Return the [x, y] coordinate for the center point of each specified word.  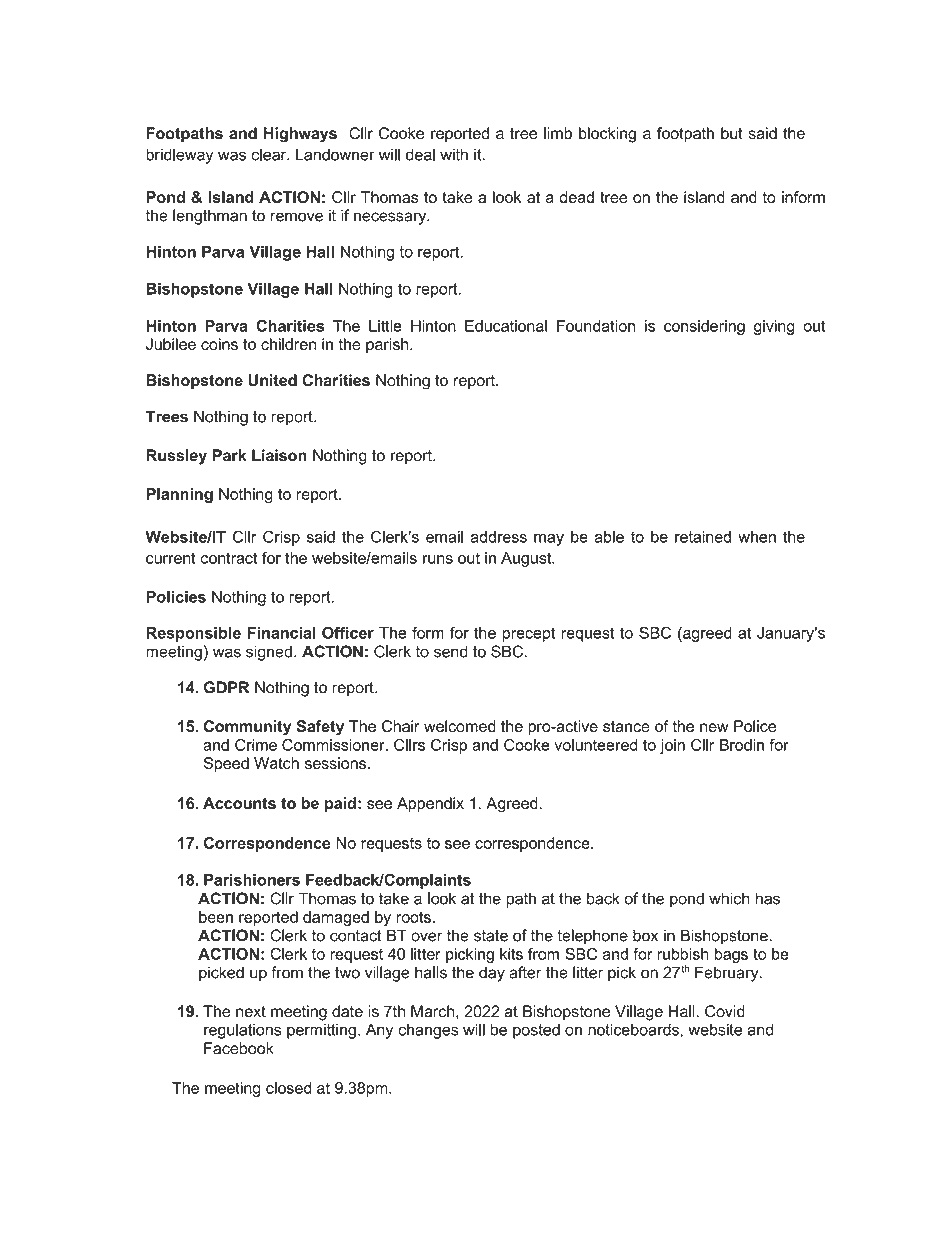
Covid [725, 1011]
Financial [282, 633]
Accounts [239, 803]
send [451, 651]
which [729, 898]
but [732, 133]
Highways [300, 135]
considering [704, 327]
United [272, 380]
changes [428, 1031]
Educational [506, 326]
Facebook [239, 1048]
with [454, 154]
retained [703, 537]
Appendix [430, 804]
